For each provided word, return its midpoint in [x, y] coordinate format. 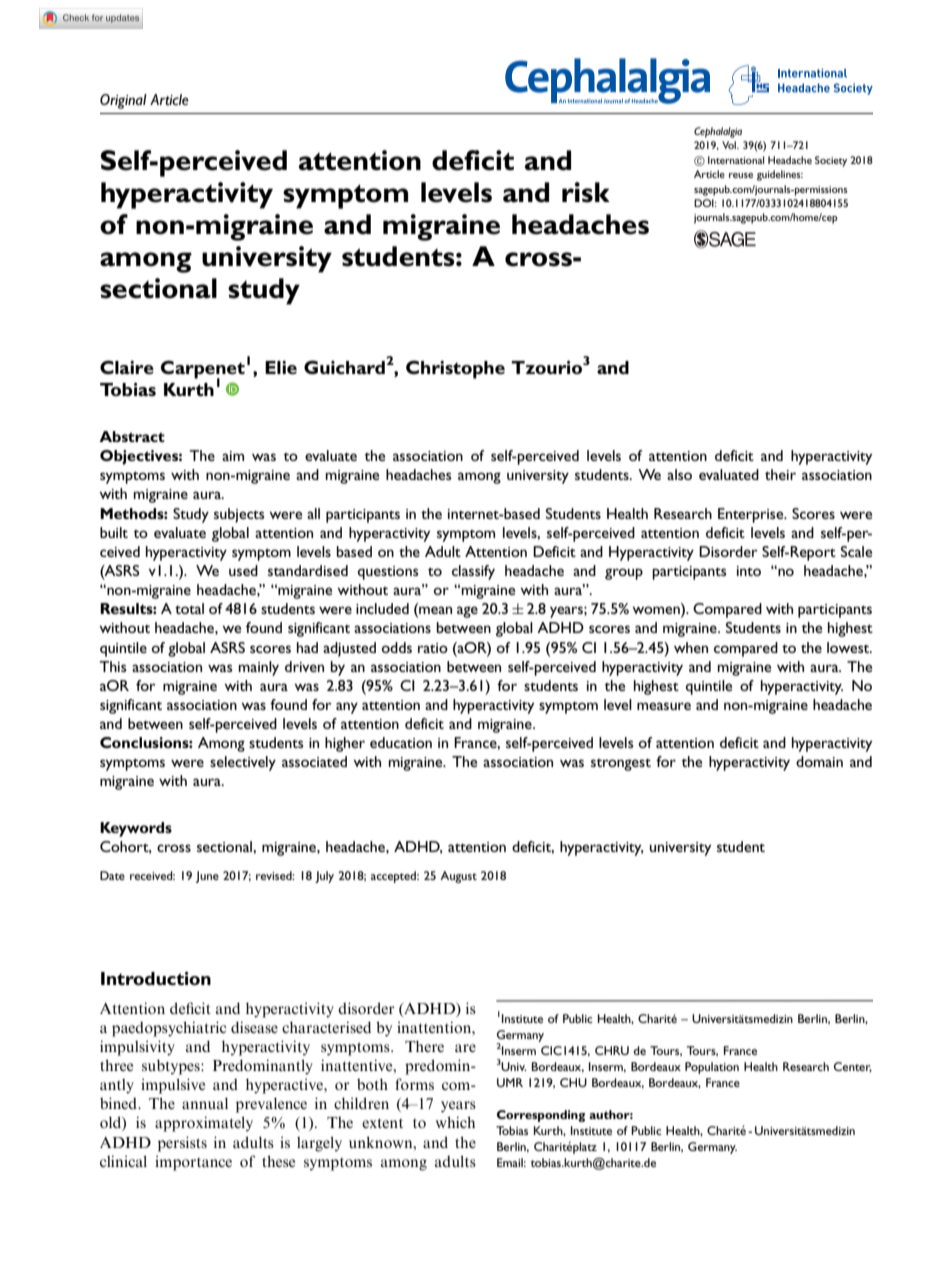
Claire [127, 367]
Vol [730, 145]
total [189, 608]
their [780, 474]
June [207, 877]
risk [586, 192]
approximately [204, 1124]
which [455, 1122]
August [458, 877]
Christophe [455, 369]
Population [712, 1068]
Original [123, 101]
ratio [433, 648]
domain [819, 761]
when [691, 647]
